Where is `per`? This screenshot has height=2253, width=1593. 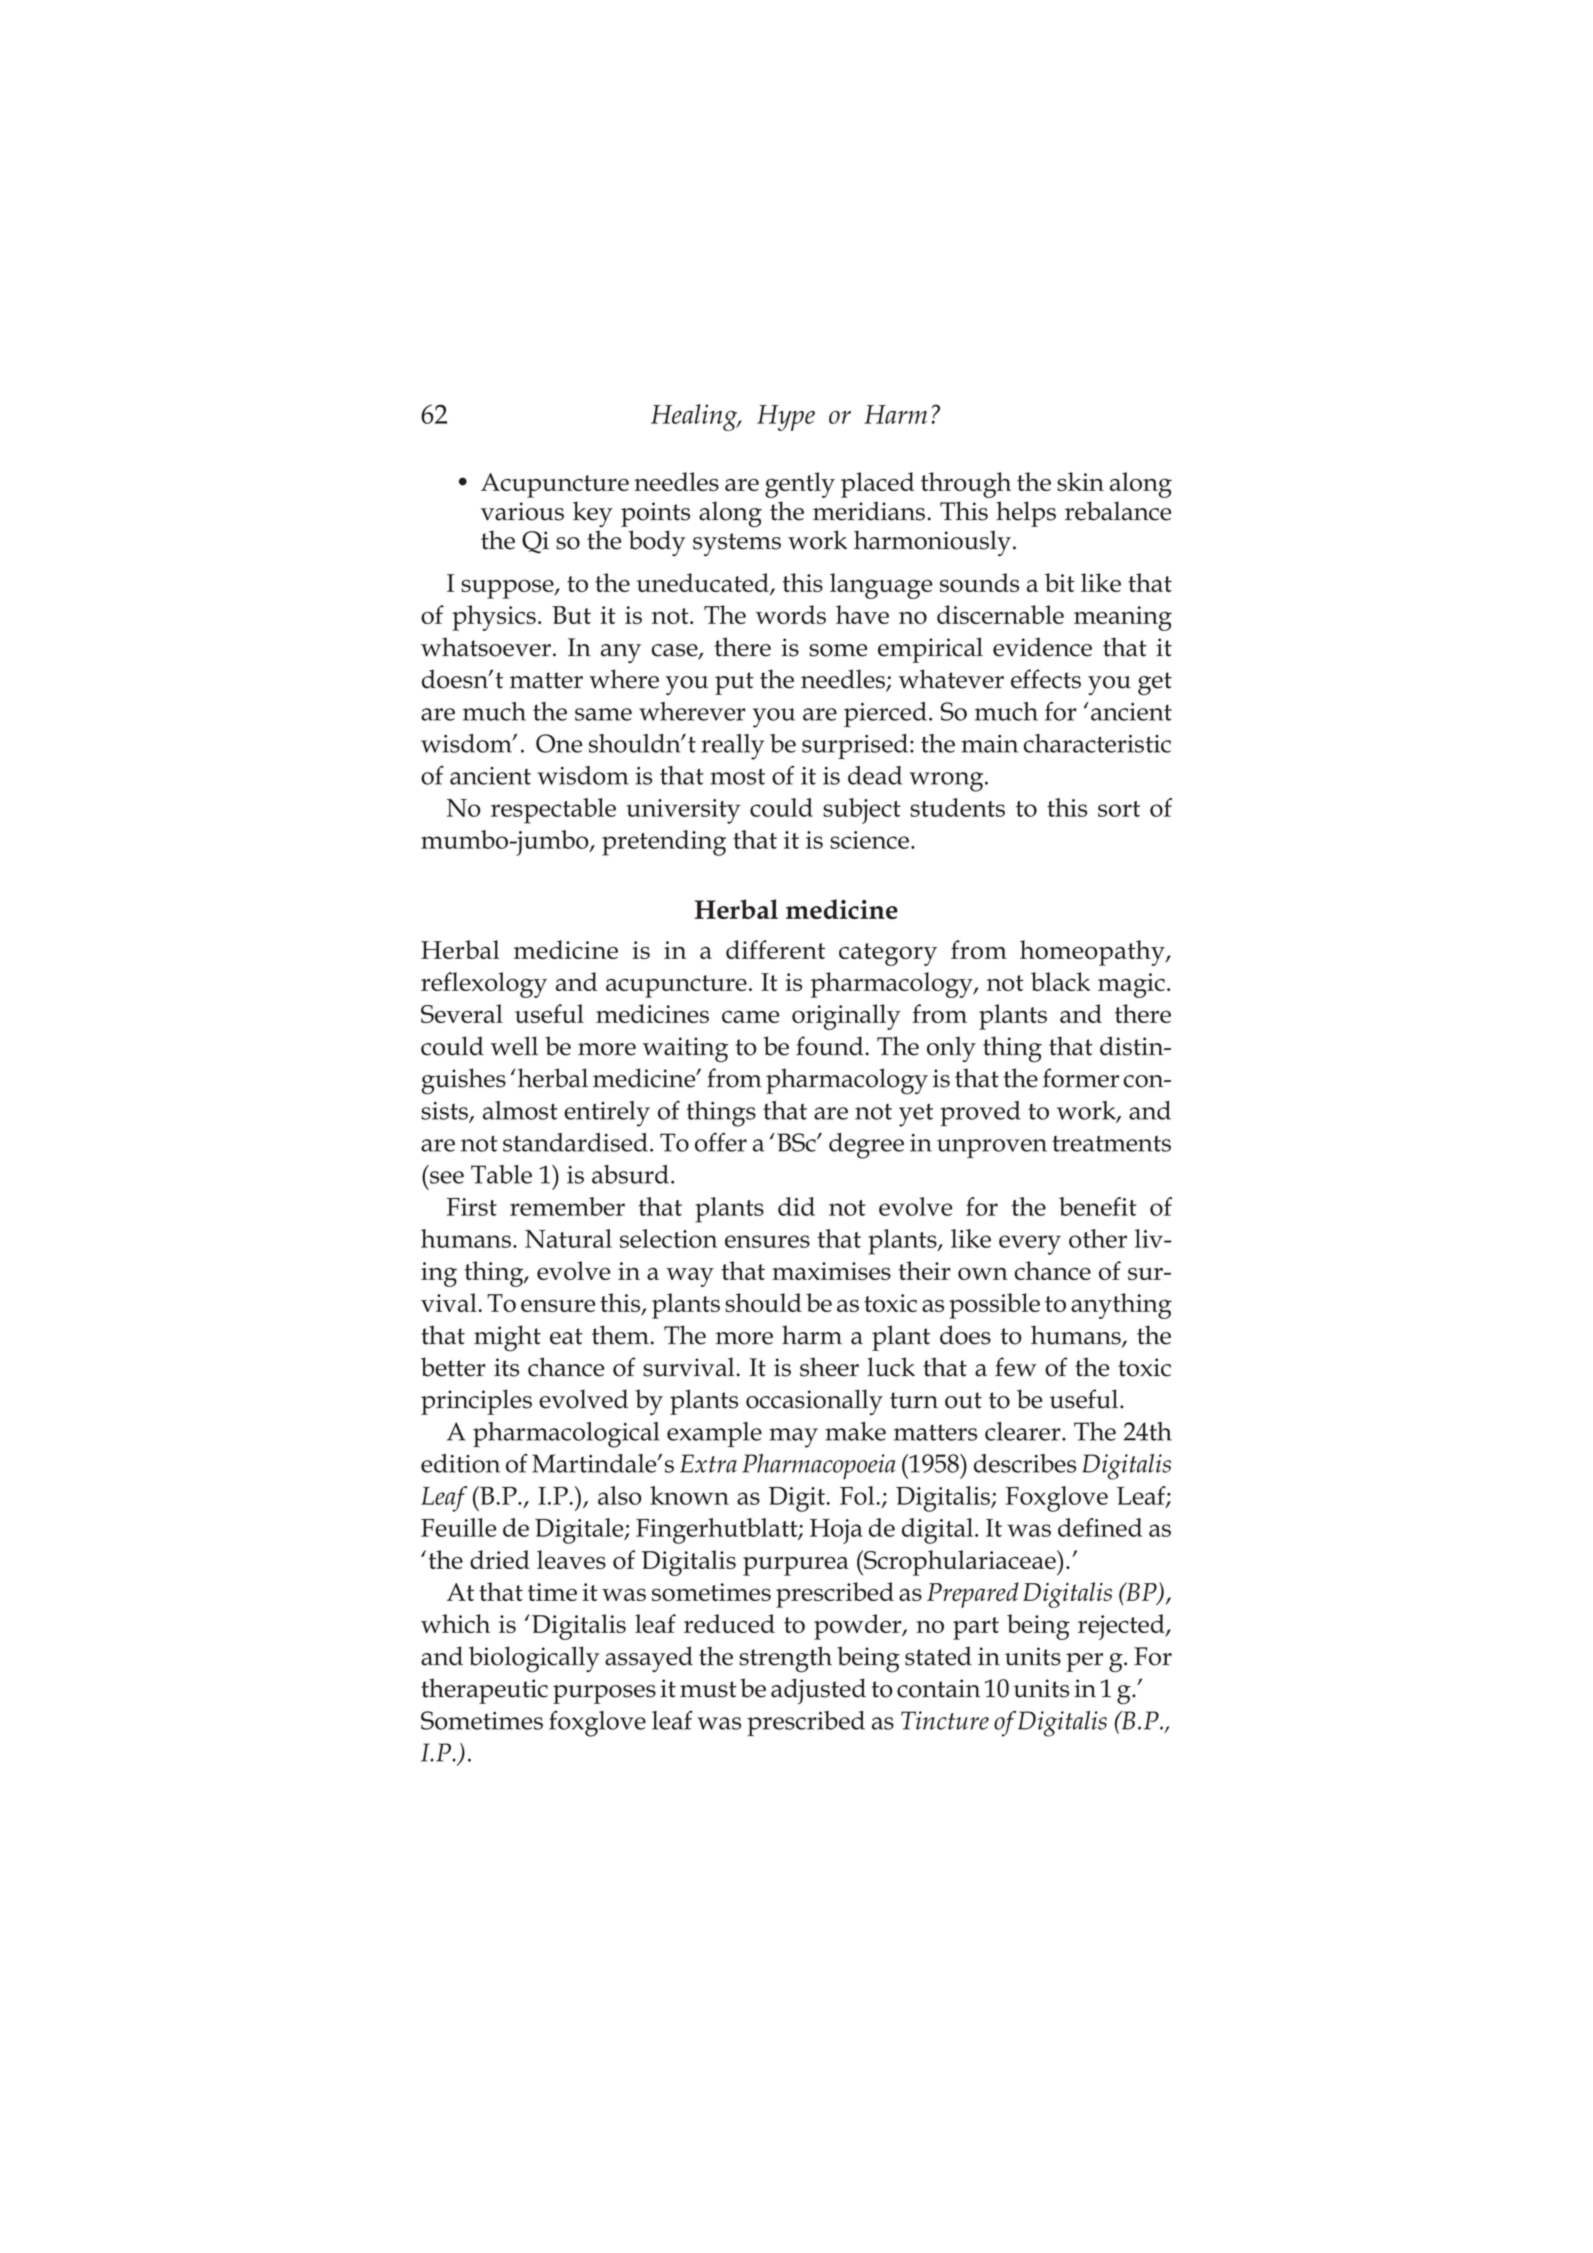
per is located at coordinates (1084, 1662).
